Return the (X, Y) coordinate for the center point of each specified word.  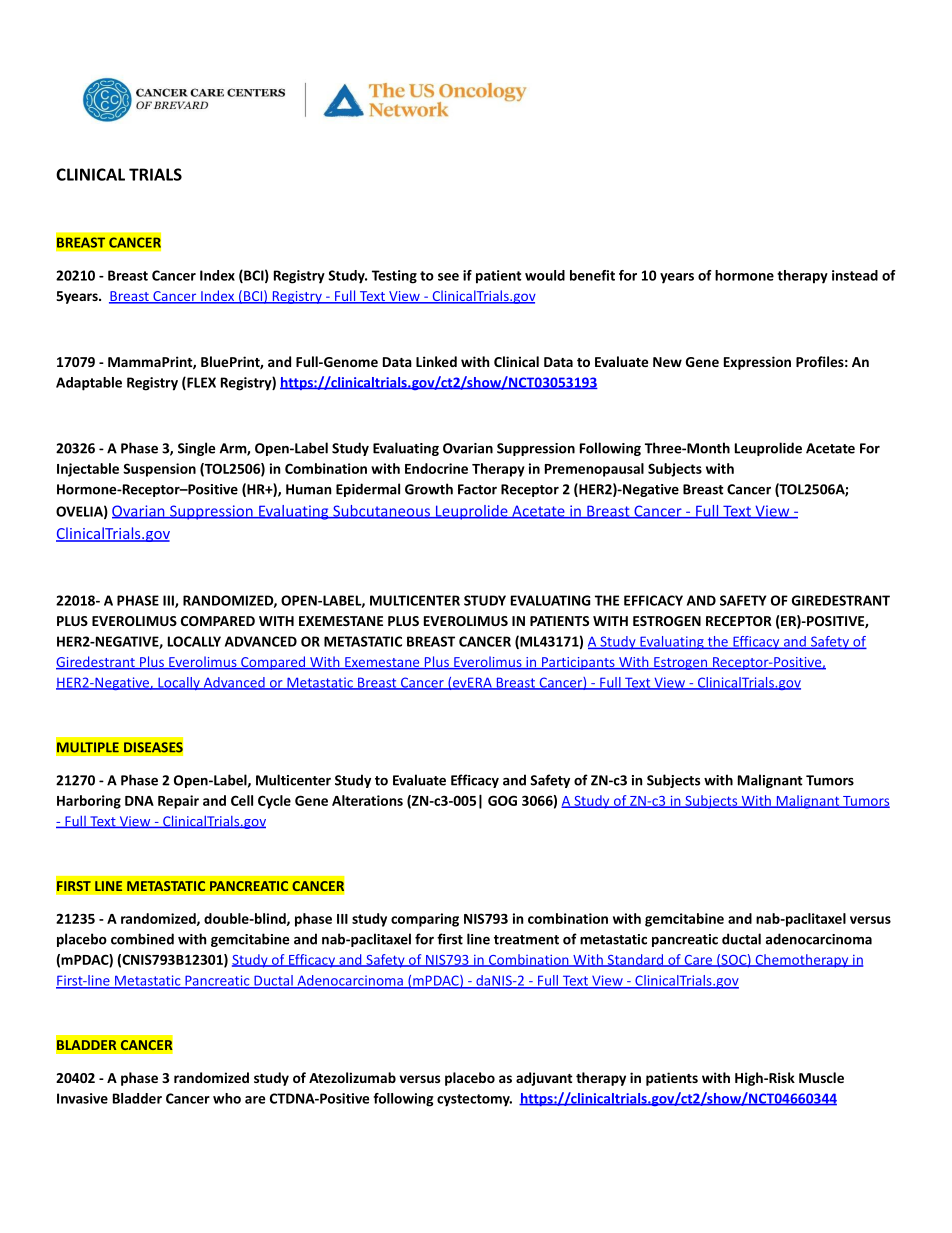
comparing (425, 920)
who (227, 1098)
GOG (502, 800)
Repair (178, 802)
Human (308, 489)
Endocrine (436, 468)
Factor (477, 489)
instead (855, 275)
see (448, 277)
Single (196, 449)
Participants (578, 663)
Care (698, 961)
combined (142, 939)
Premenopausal (594, 470)
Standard (635, 960)
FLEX (200, 383)
